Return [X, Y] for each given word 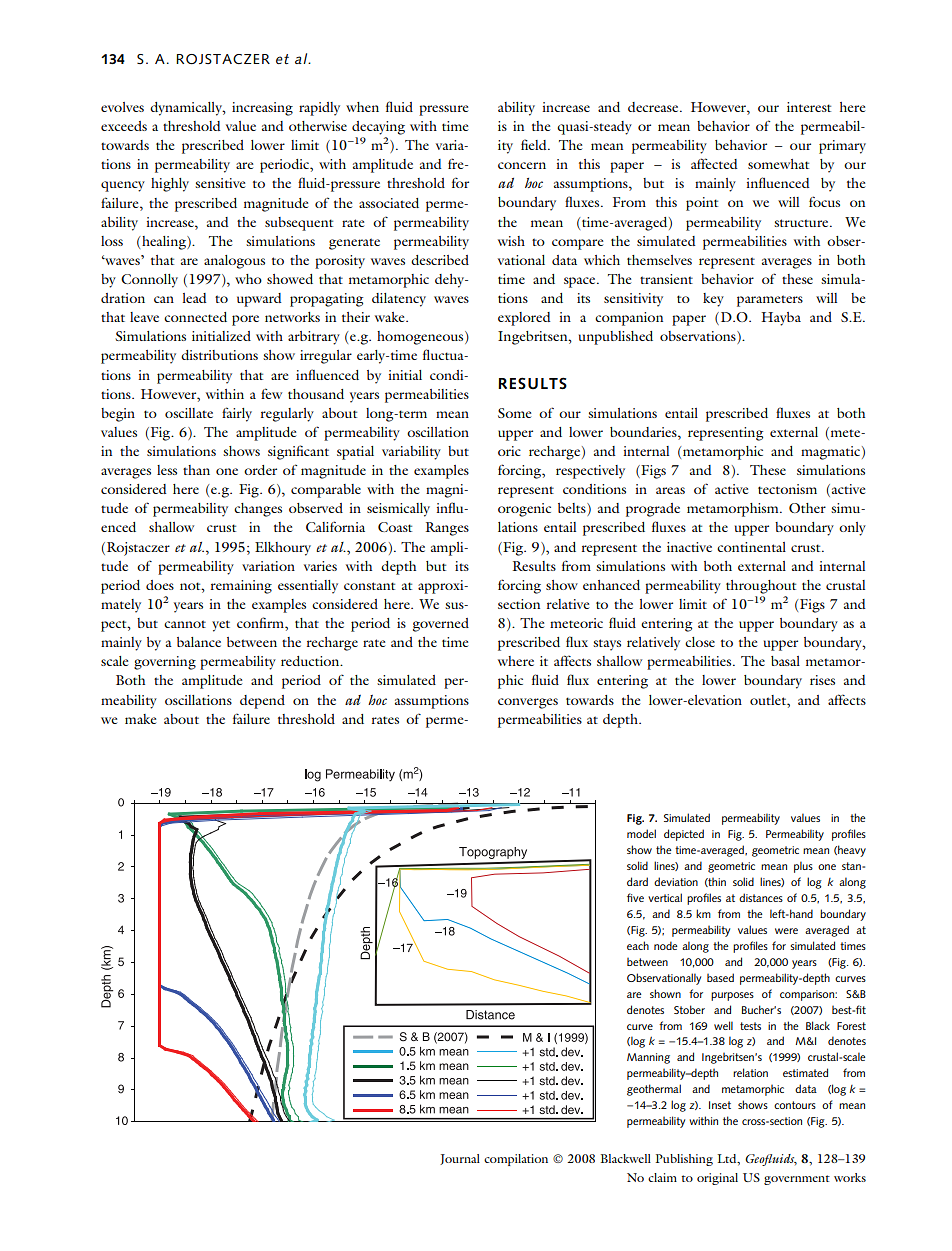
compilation [516, 1160]
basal [785, 661]
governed [441, 625]
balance [199, 642]
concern [522, 165]
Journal [460, 1159]
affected [714, 163]
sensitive [220, 183]
